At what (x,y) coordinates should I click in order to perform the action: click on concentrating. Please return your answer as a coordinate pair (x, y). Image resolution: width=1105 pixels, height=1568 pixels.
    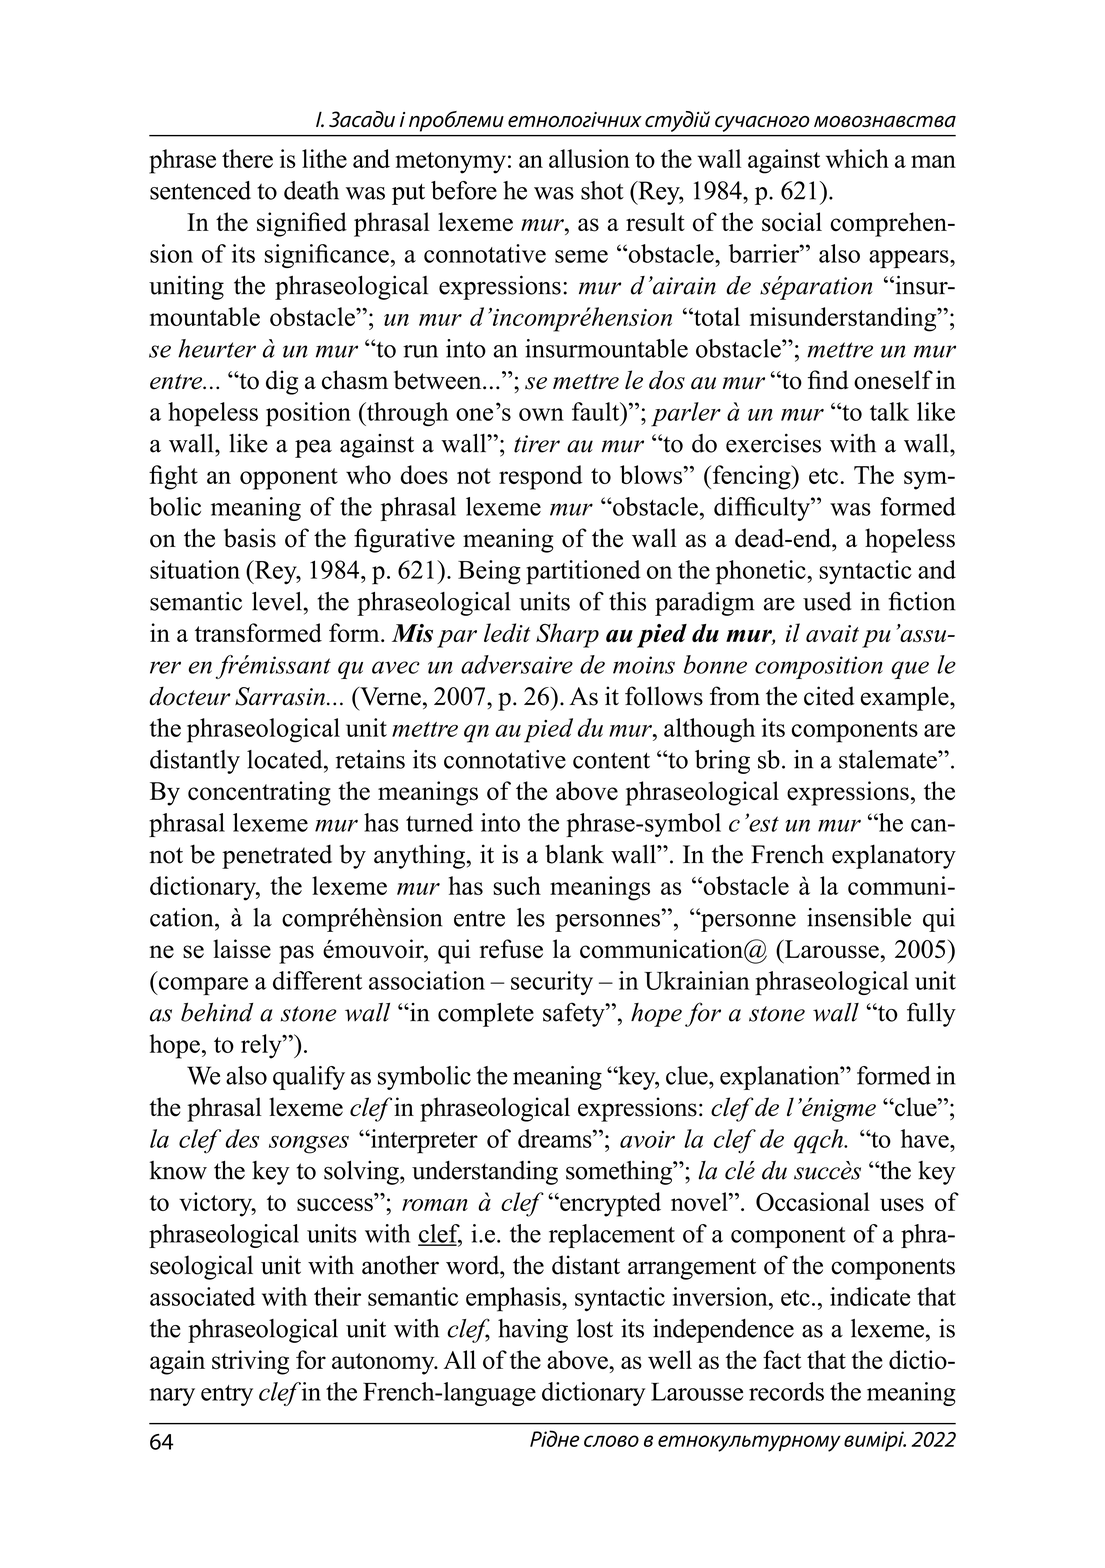
    Looking at the image, I should click on (259, 793).
